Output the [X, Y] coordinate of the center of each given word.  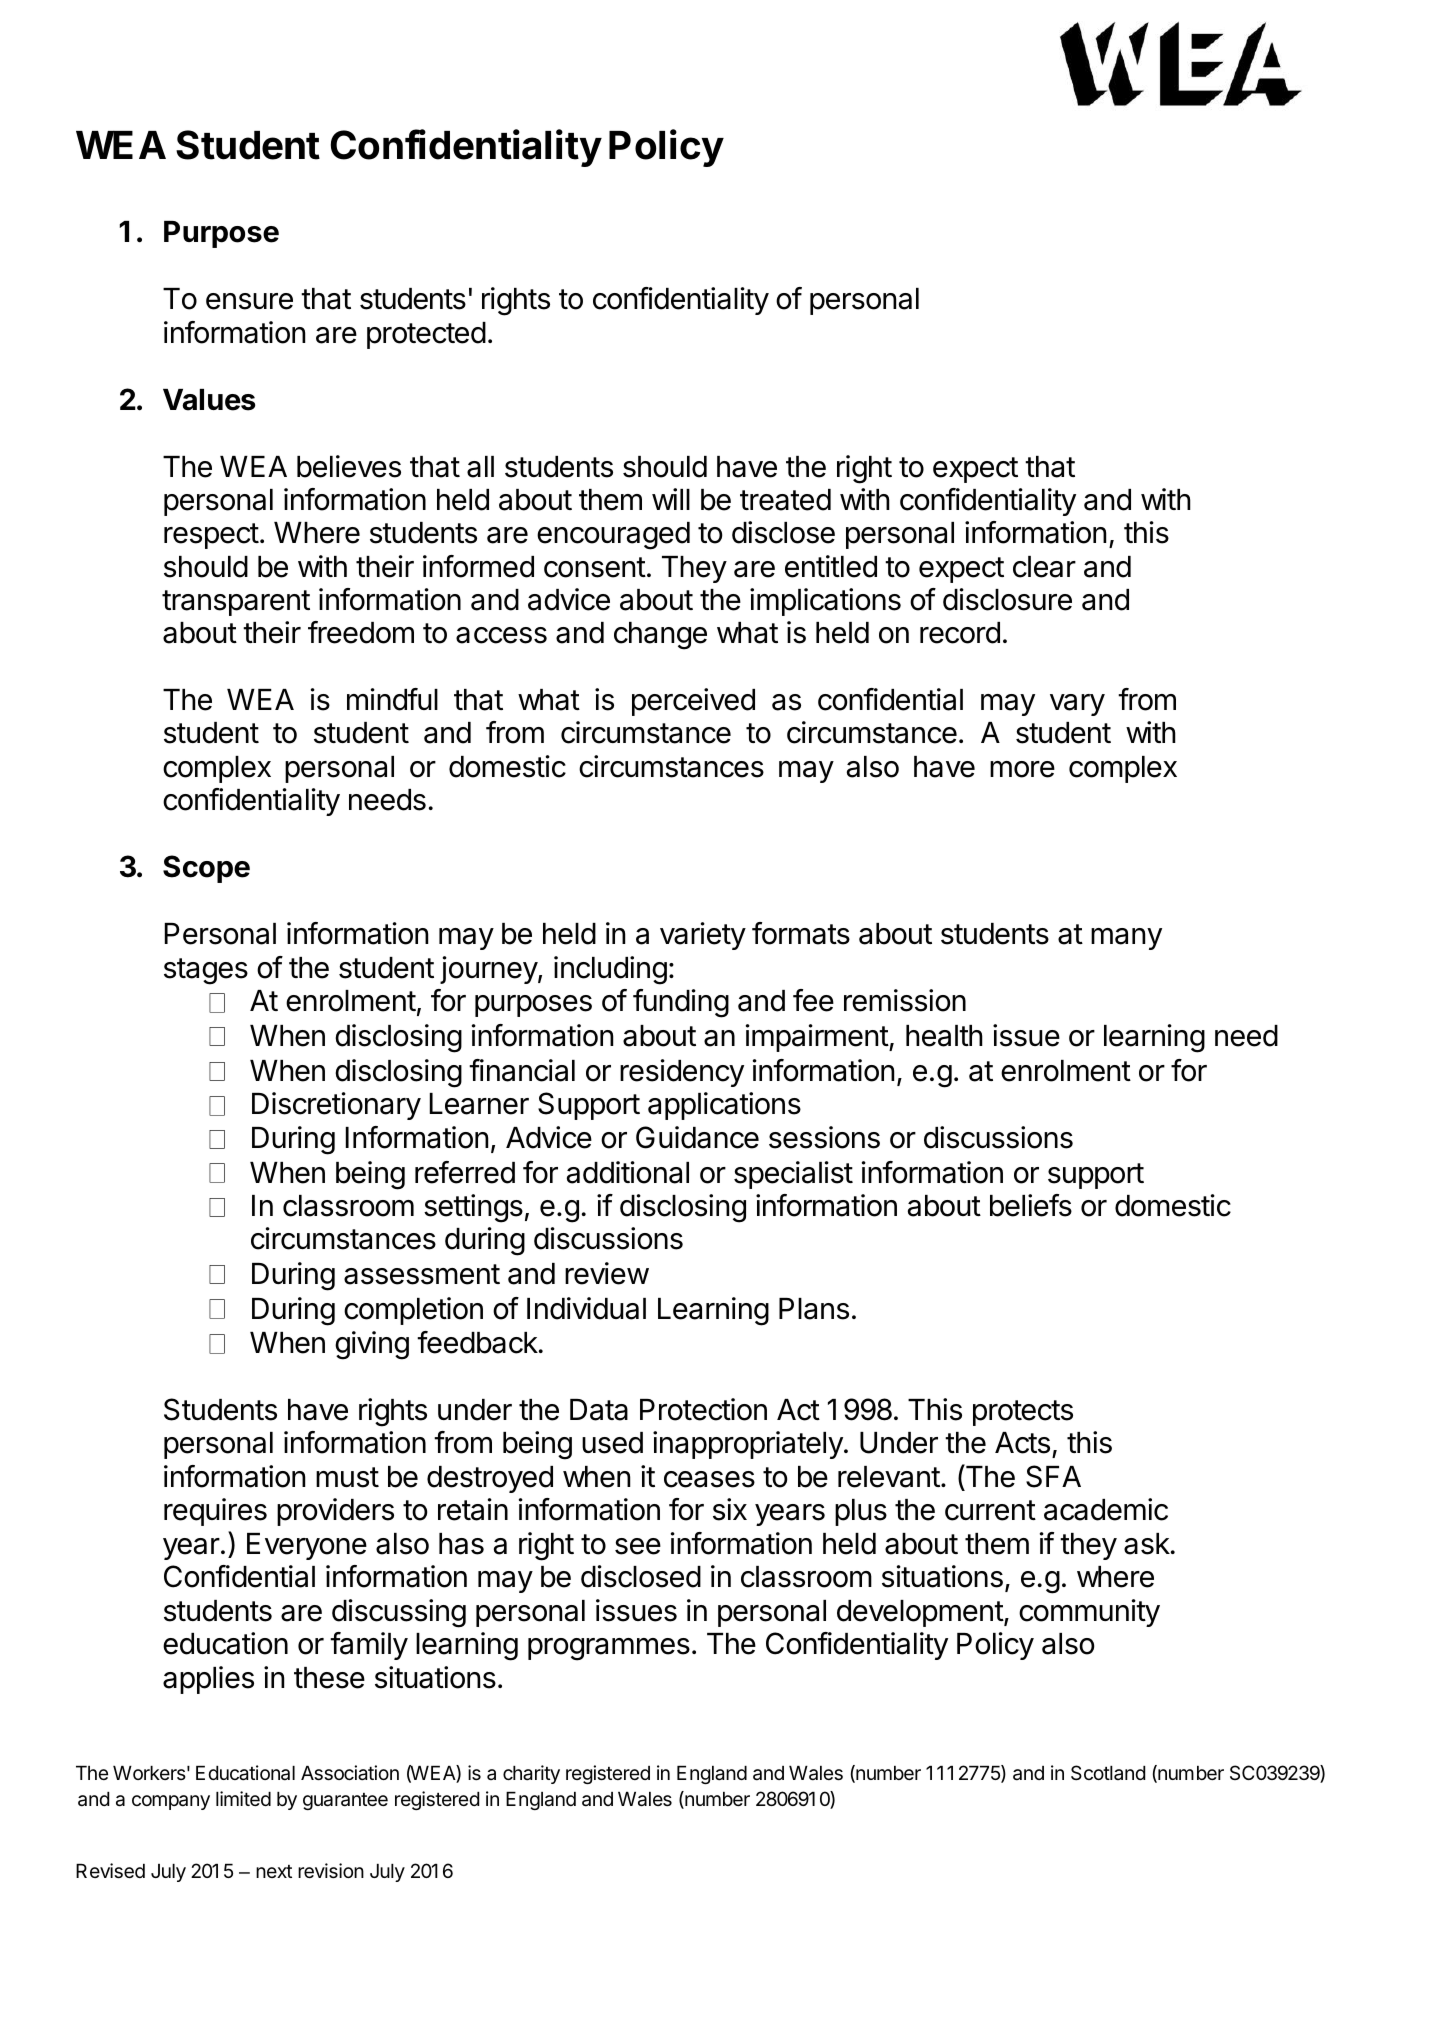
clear [1044, 567]
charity [531, 1774]
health [944, 1036]
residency [682, 1073]
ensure [249, 301]
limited [243, 1798]
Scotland [1108, 1772]
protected [426, 335]
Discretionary [336, 1106]
